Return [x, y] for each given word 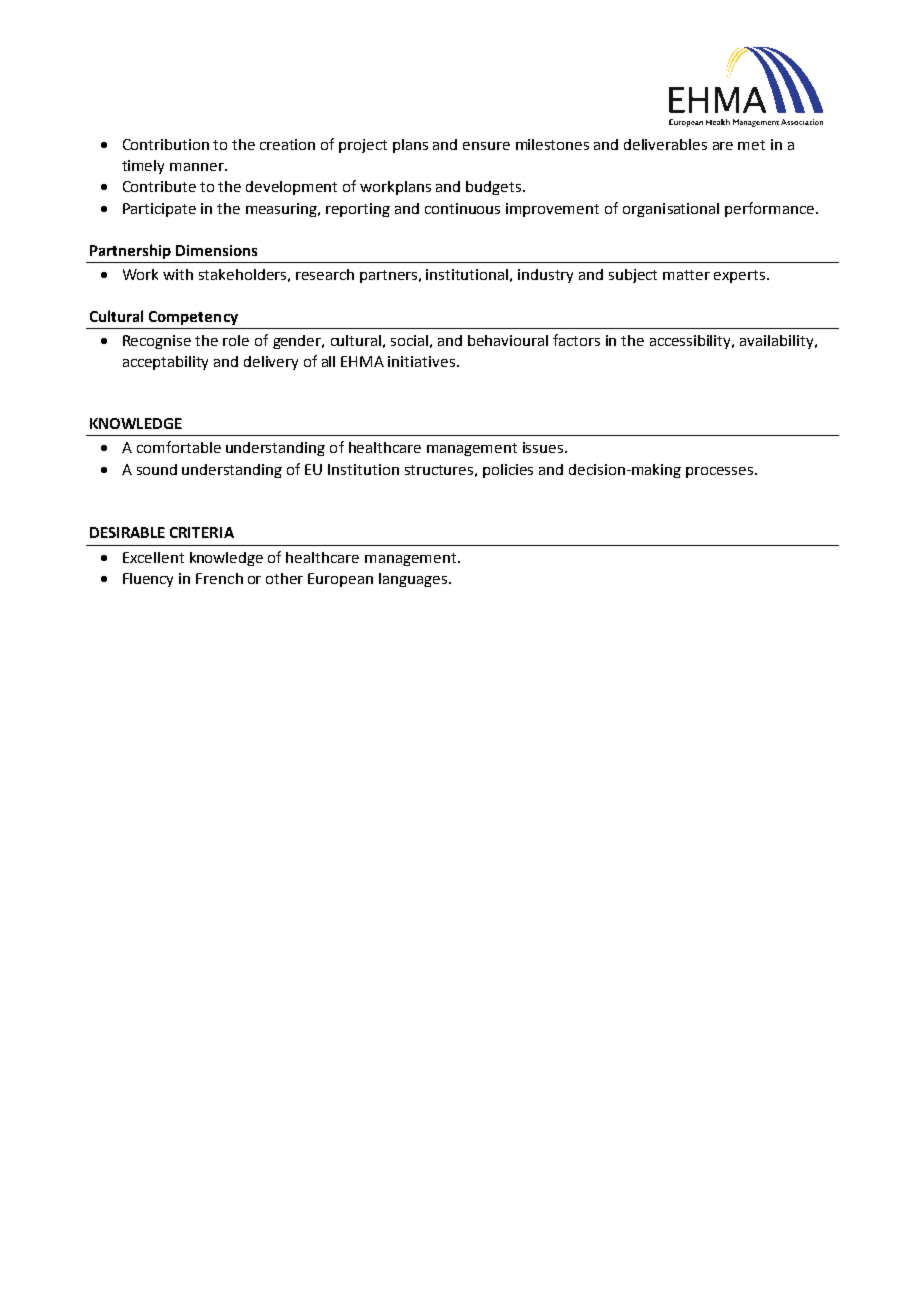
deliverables [665, 144]
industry [545, 276]
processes [719, 472]
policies [508, 471]
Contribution [166, 144]
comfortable [179, 447]
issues [543, 447]
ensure [486, 146]
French [219, 578]
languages [414, 580]
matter [686, 275]
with [178, 274]
